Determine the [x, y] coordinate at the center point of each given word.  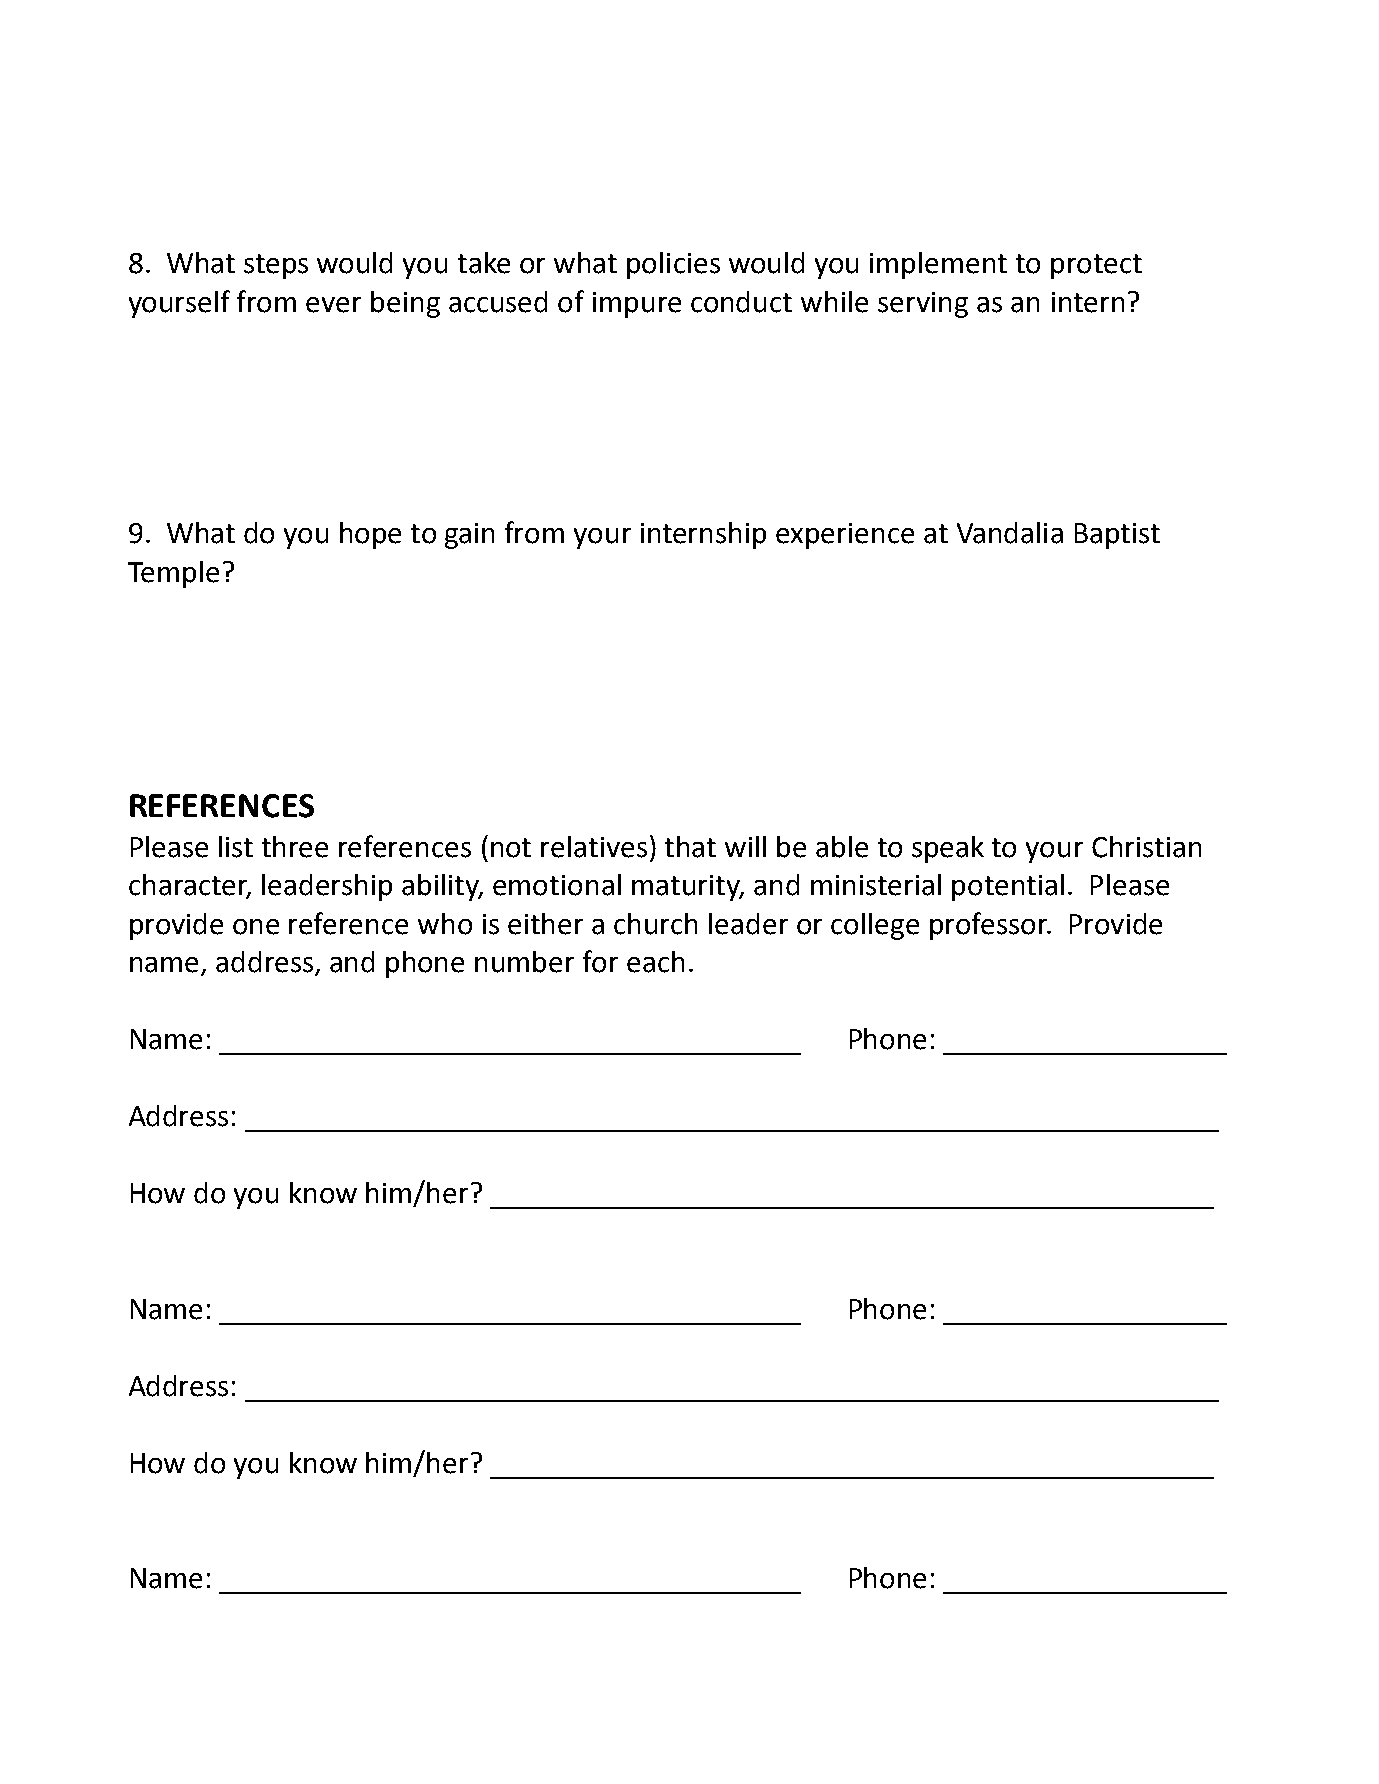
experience [845, 536]
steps [276, 266]
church [655, 924]
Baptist [1117, 536]
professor [990, 926]
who [445, 924]
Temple [173, 574]
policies [673, 265]
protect [1096, 266]
